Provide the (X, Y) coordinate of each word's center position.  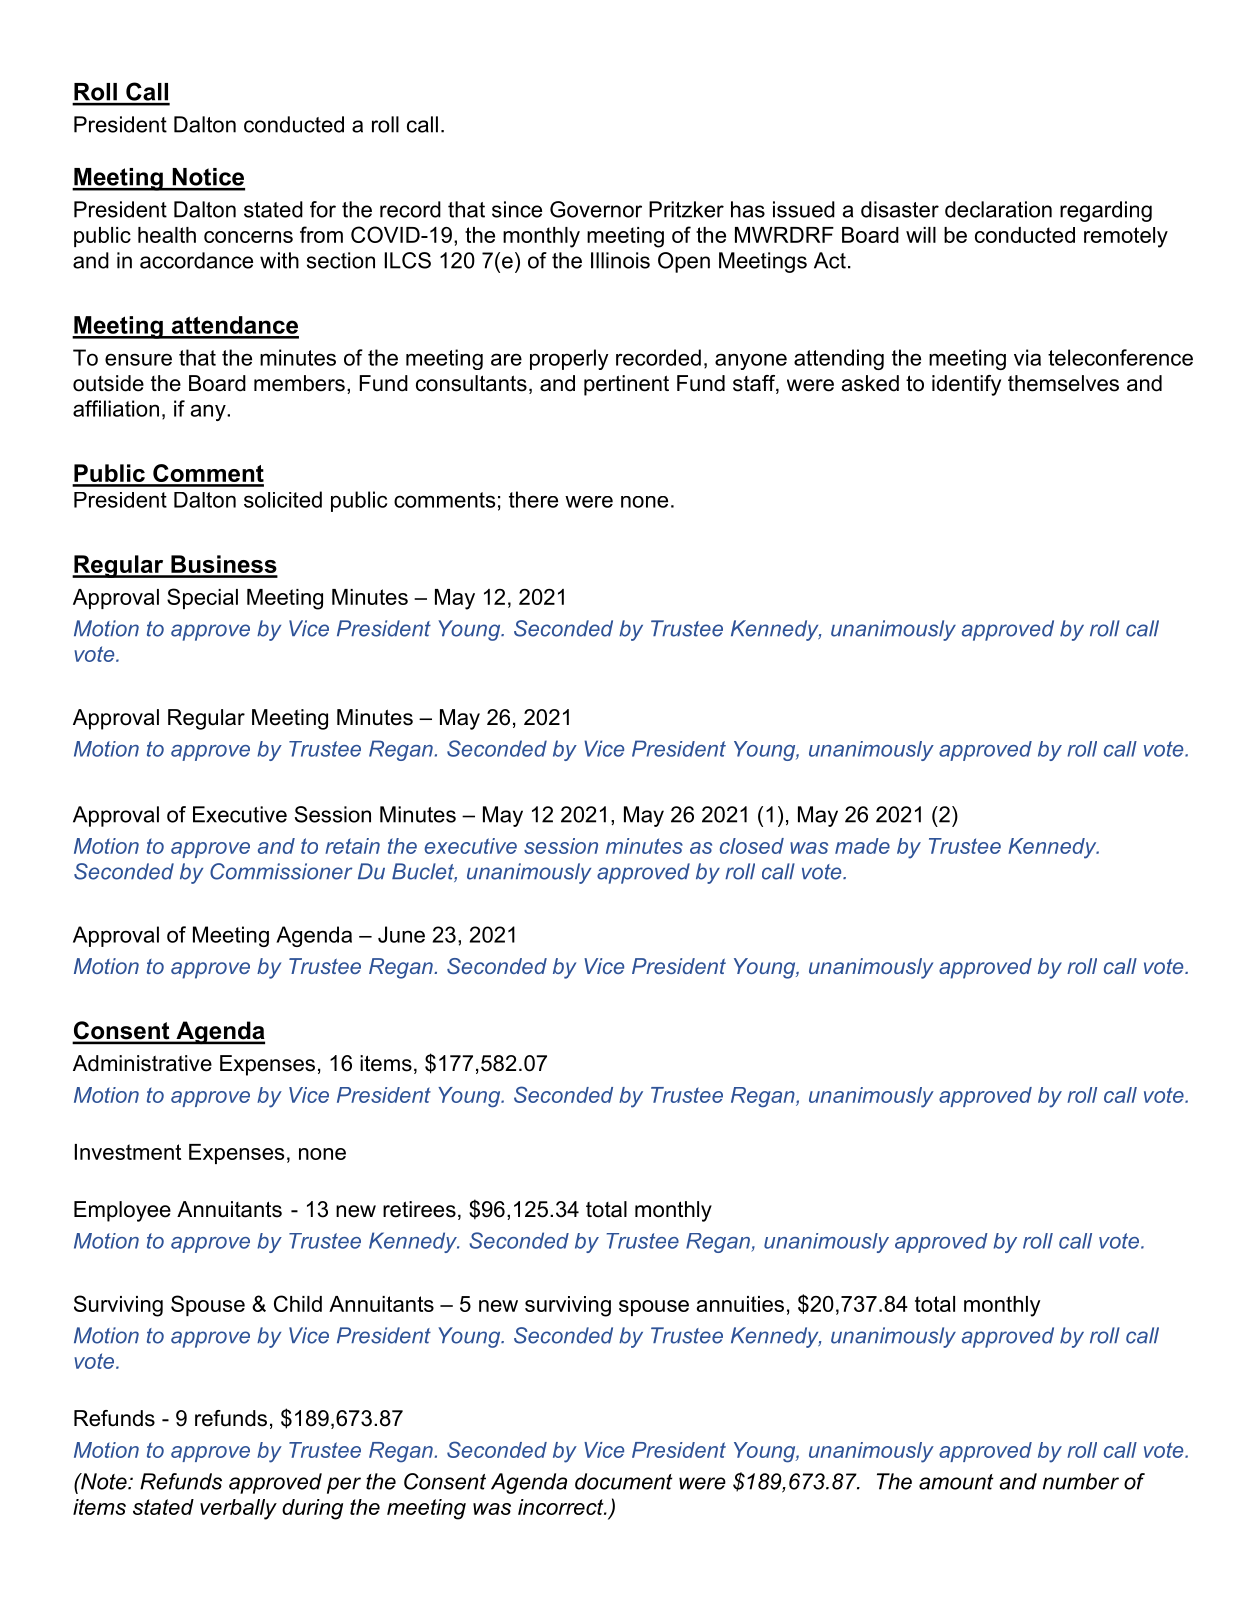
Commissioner (281, 871)
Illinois (620, 260)
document (624, 1481)
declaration (998, 209)
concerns (248, 237)
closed (752, 846)
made (862, 846)
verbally (238, 1509)
